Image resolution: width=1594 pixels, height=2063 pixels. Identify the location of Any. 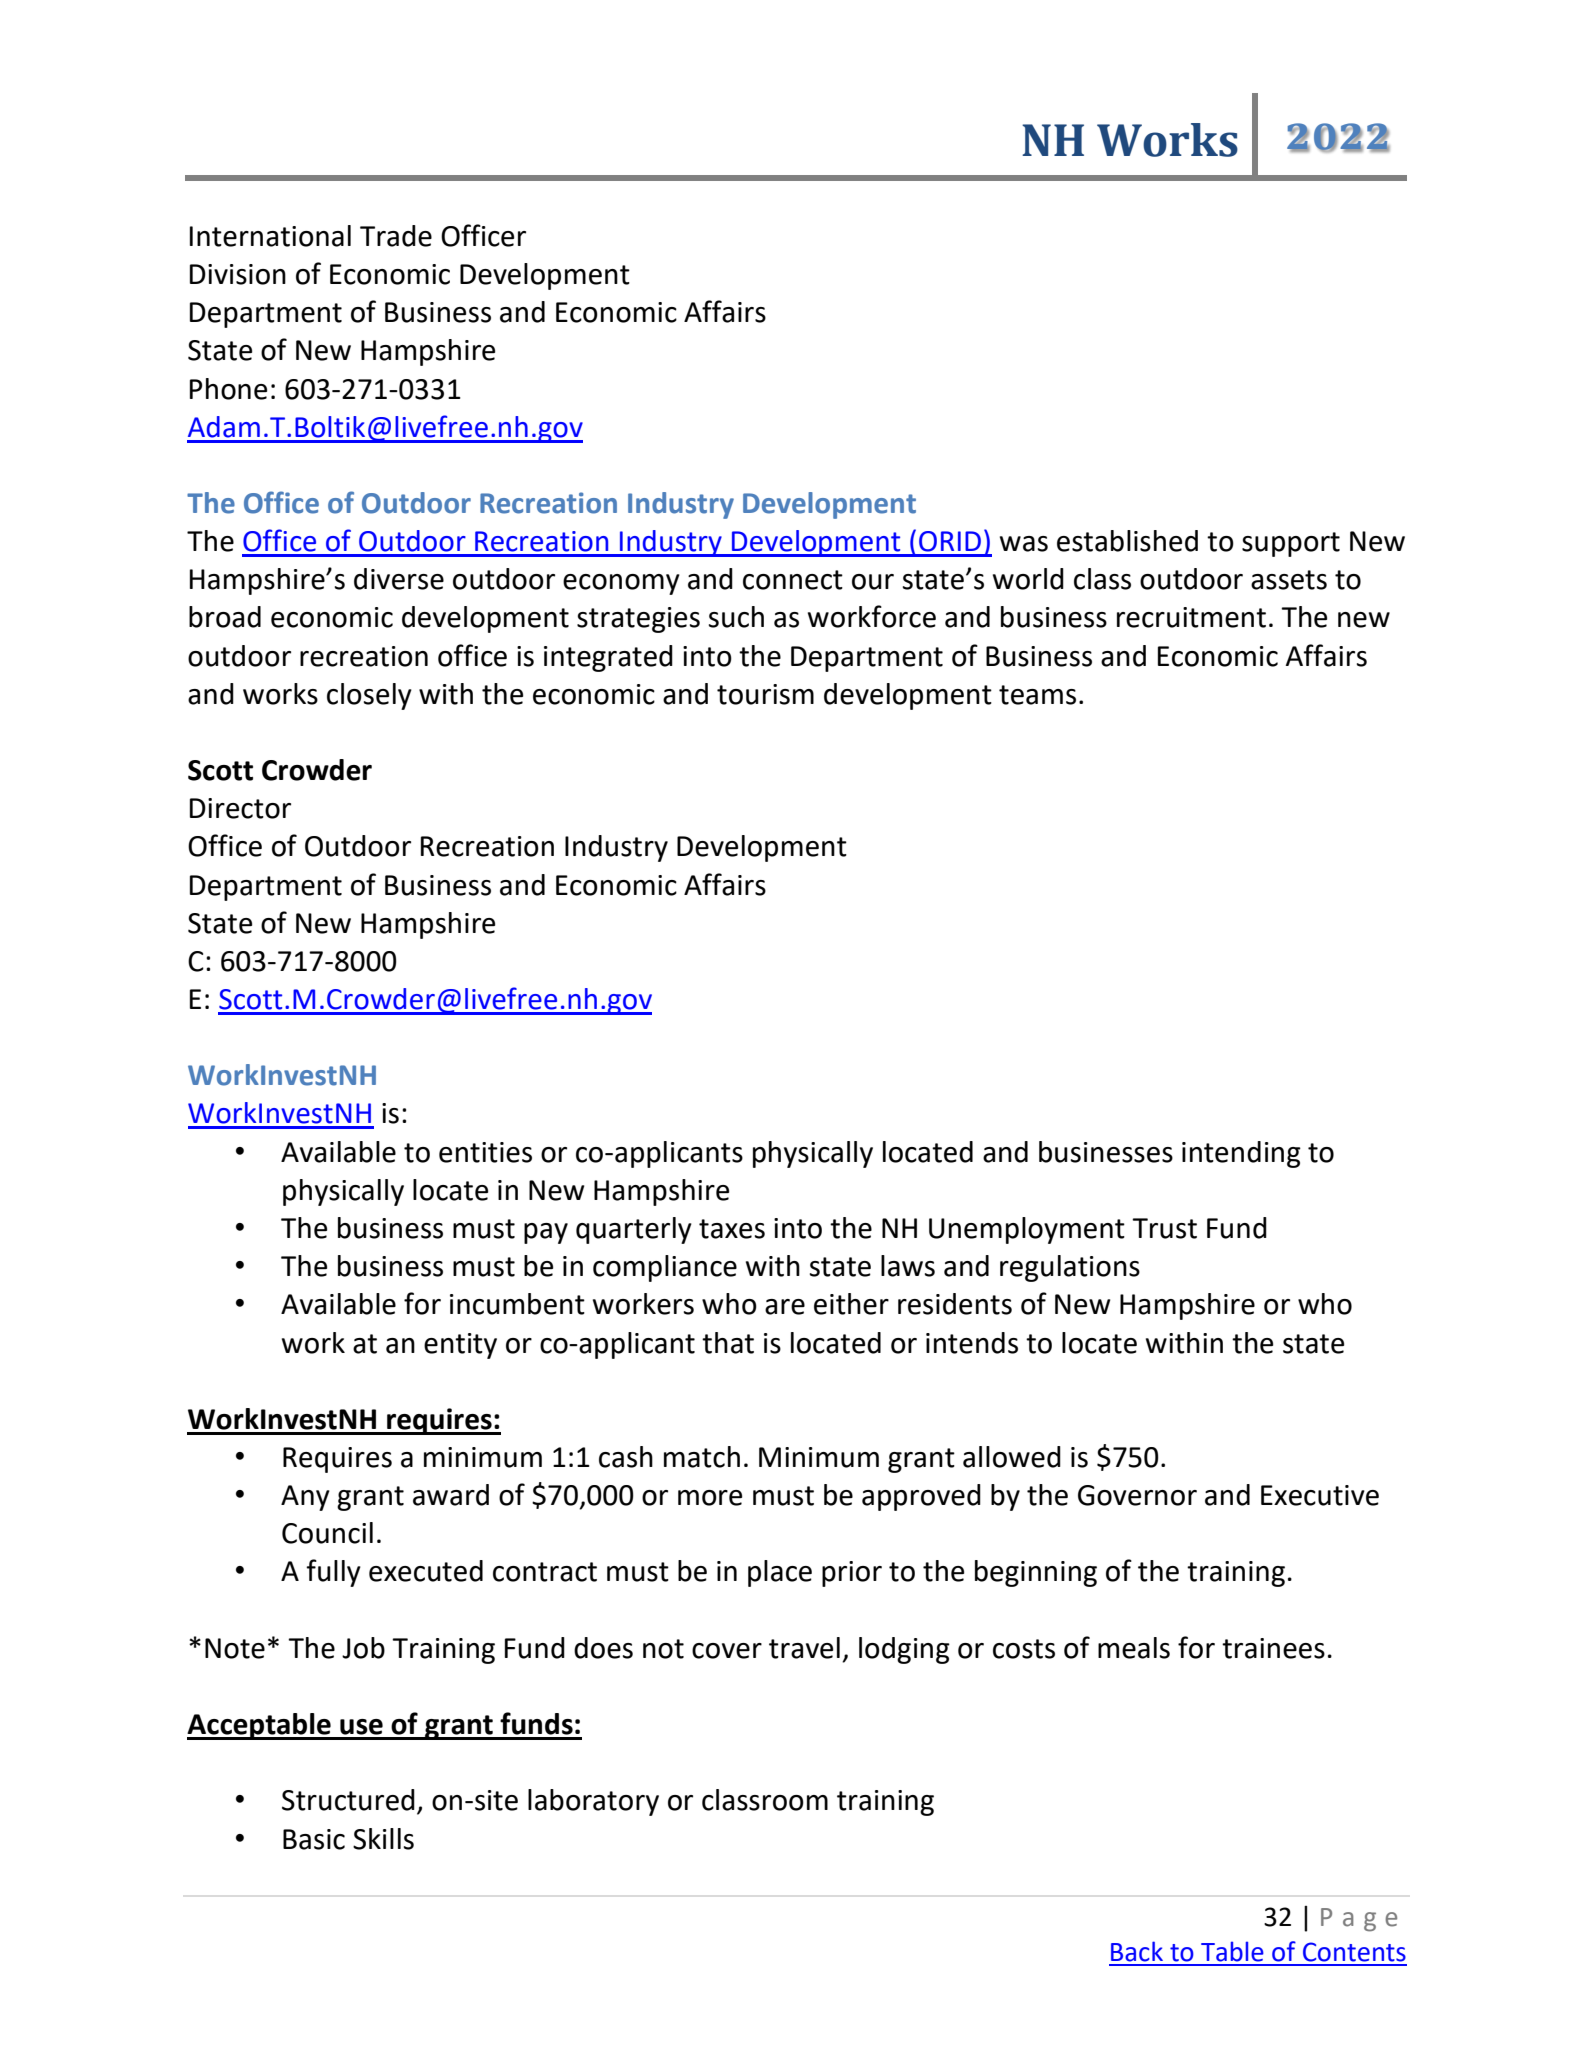
(305, 1498).
